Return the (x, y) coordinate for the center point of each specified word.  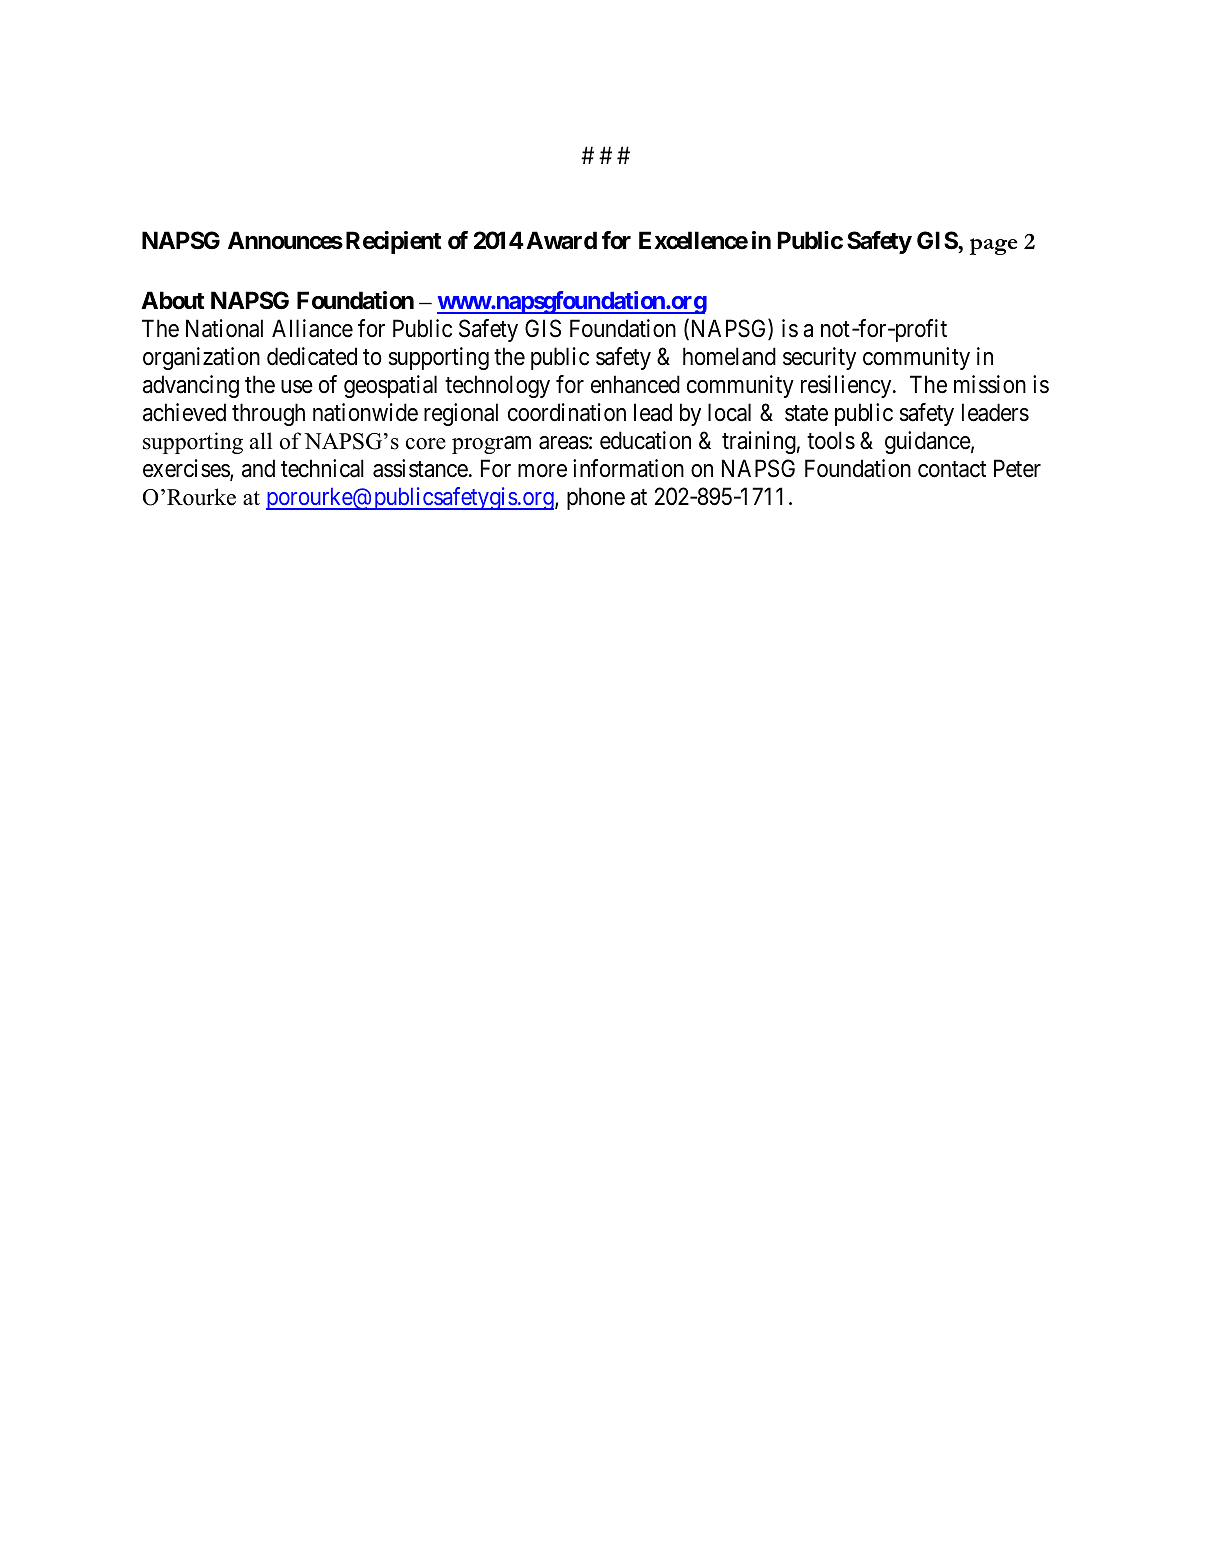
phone (596, 498)
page (994, 246)
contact (952, 469)
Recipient (393, 242)
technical (322, 468)
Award (561, 240)
